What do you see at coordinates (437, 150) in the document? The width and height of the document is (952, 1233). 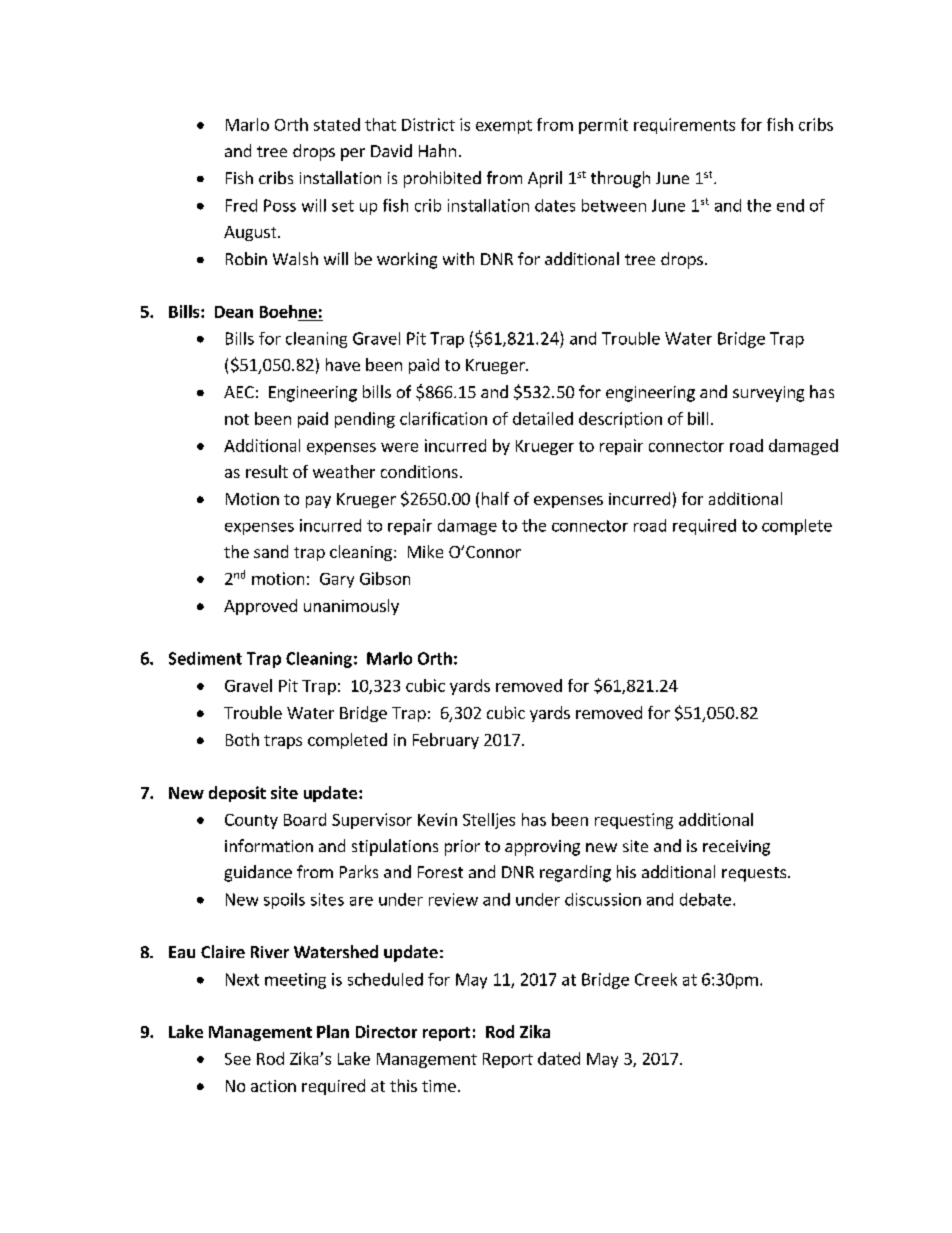 I see `Hahn` at bounding box center [437, 150].
